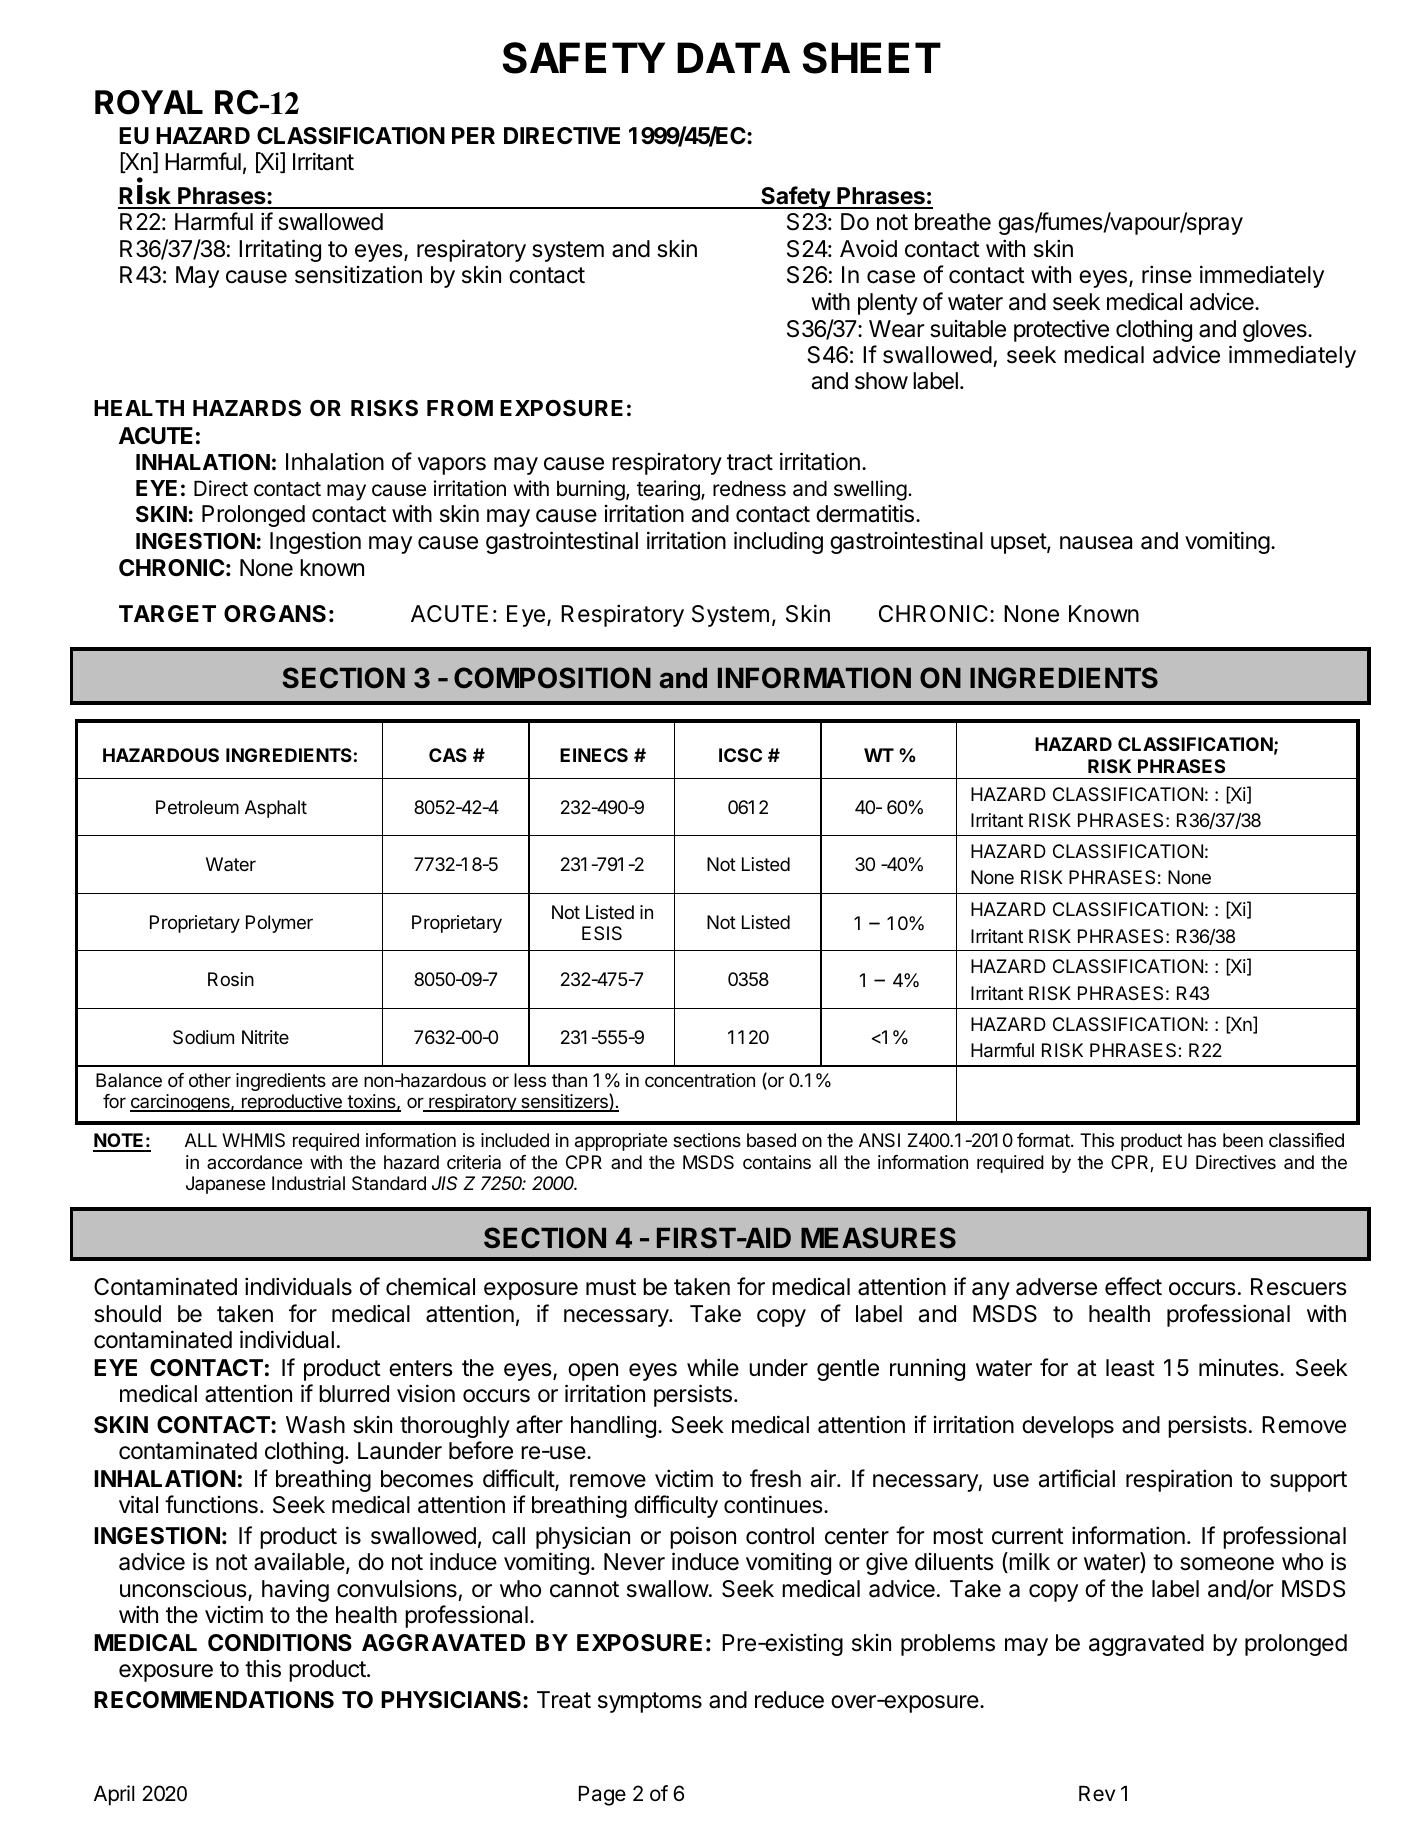 This page has height=1835, width=1418. Describe the element at coordinates (214, 1700) in the page. I see `RECOMMENDATIONS` at that location.
